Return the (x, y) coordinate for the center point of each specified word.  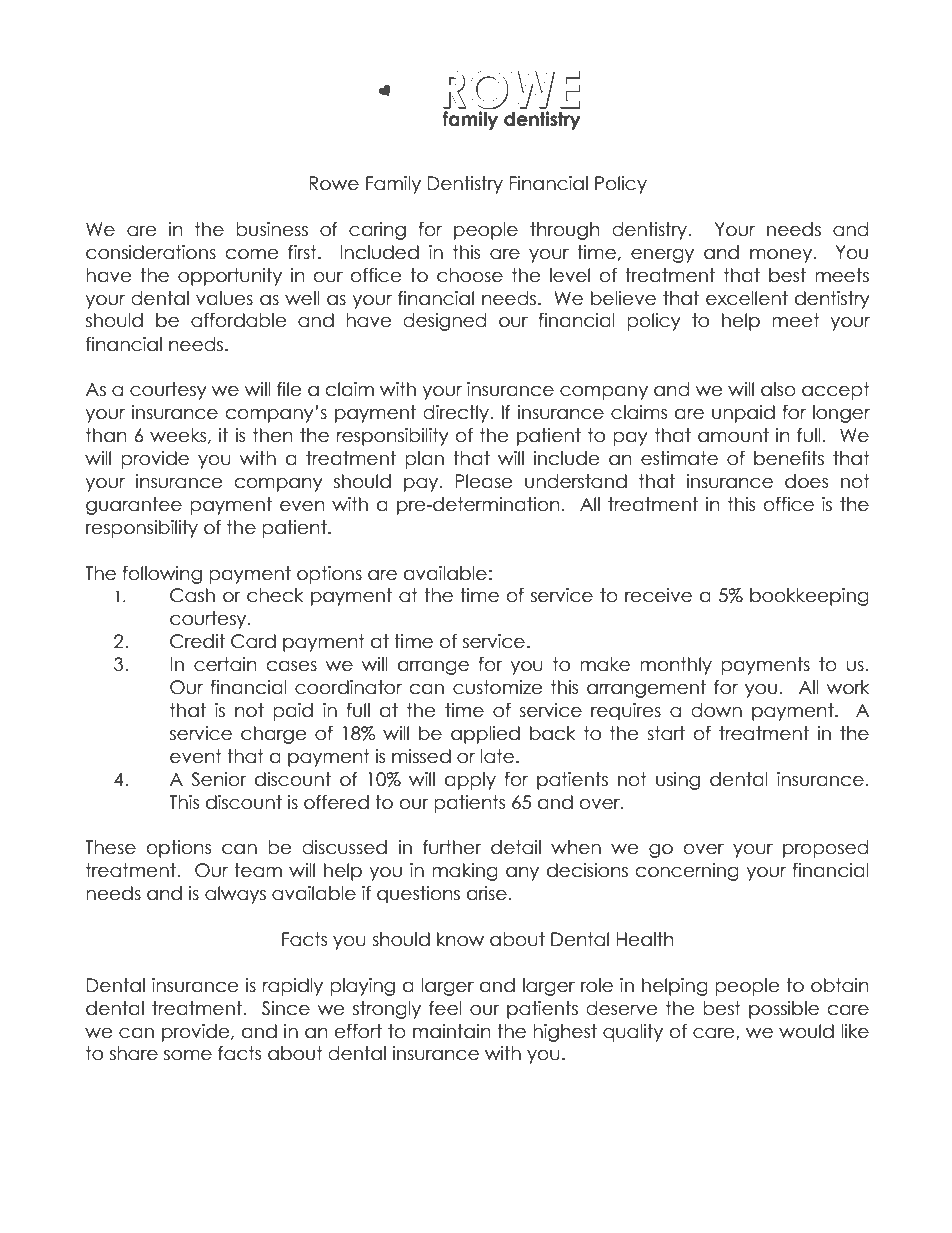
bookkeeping (809, 597)
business (272, 229)
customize (498, 687)
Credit (197, 641)
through (565, 231)
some (188, 1055)
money (782, 255)
